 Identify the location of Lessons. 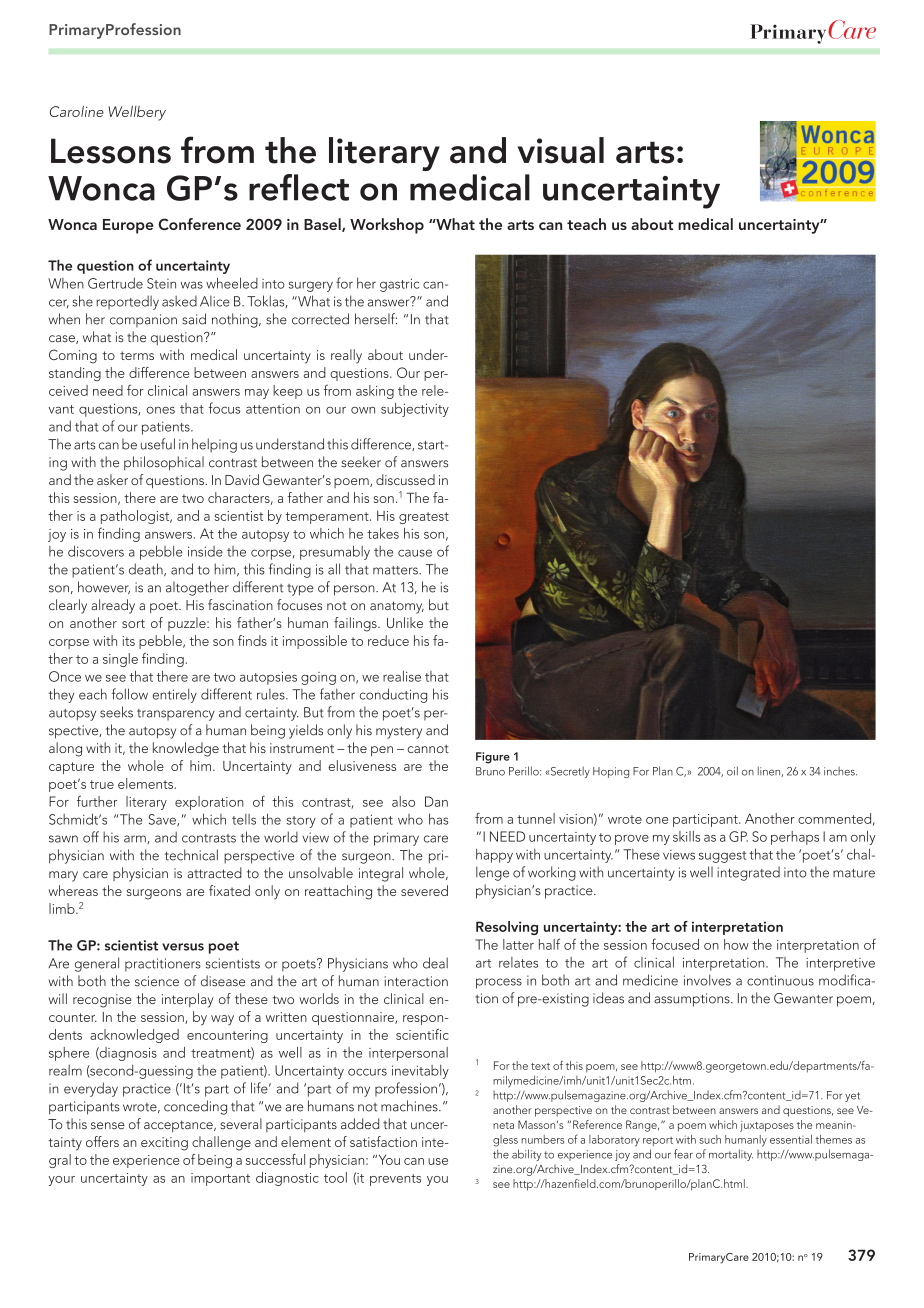
(111, 151).
